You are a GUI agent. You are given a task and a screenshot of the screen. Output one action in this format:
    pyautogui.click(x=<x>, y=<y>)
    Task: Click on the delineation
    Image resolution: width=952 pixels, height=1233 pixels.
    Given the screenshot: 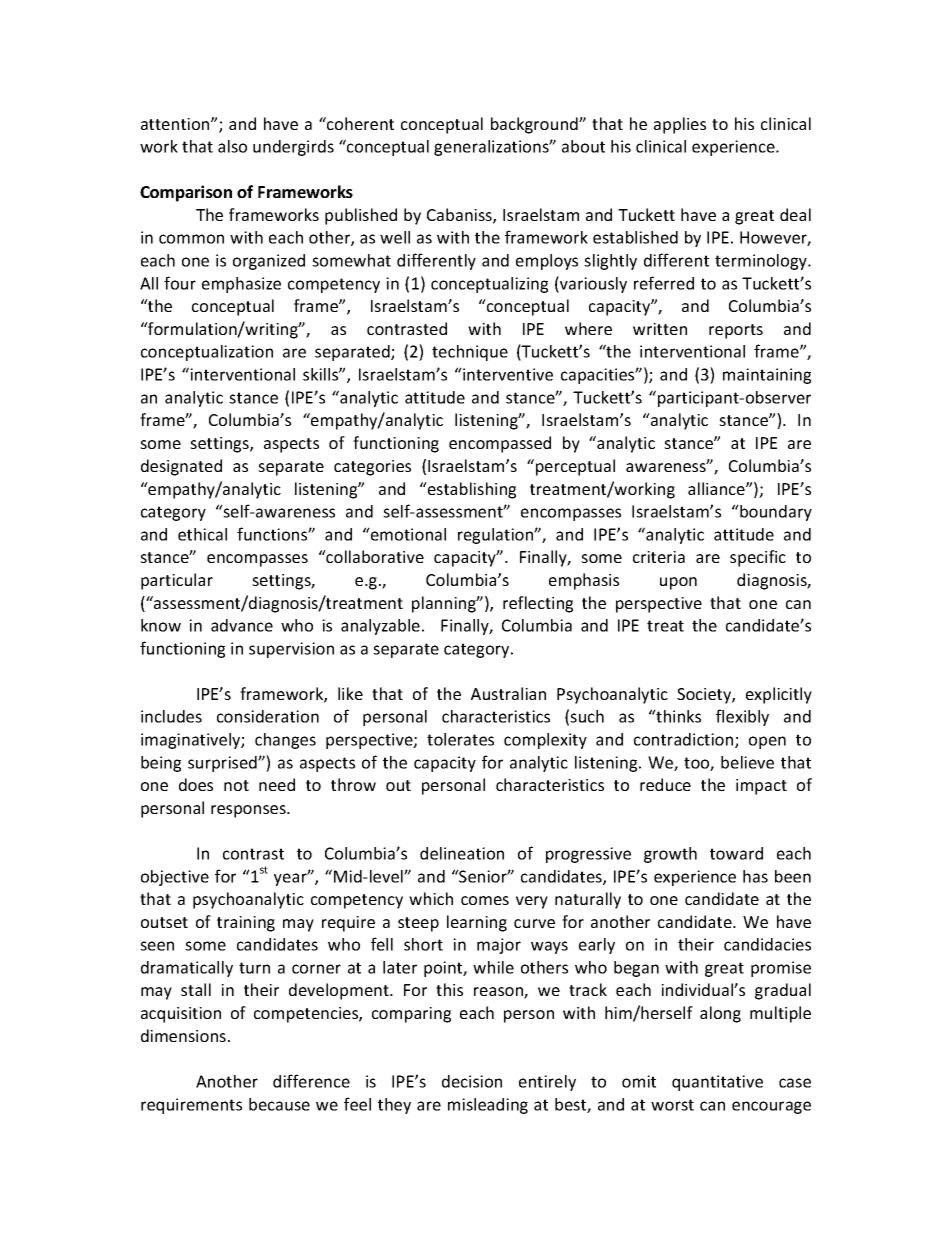 What is the action you would take?
    pyautogui.click(x=462, y=853)
